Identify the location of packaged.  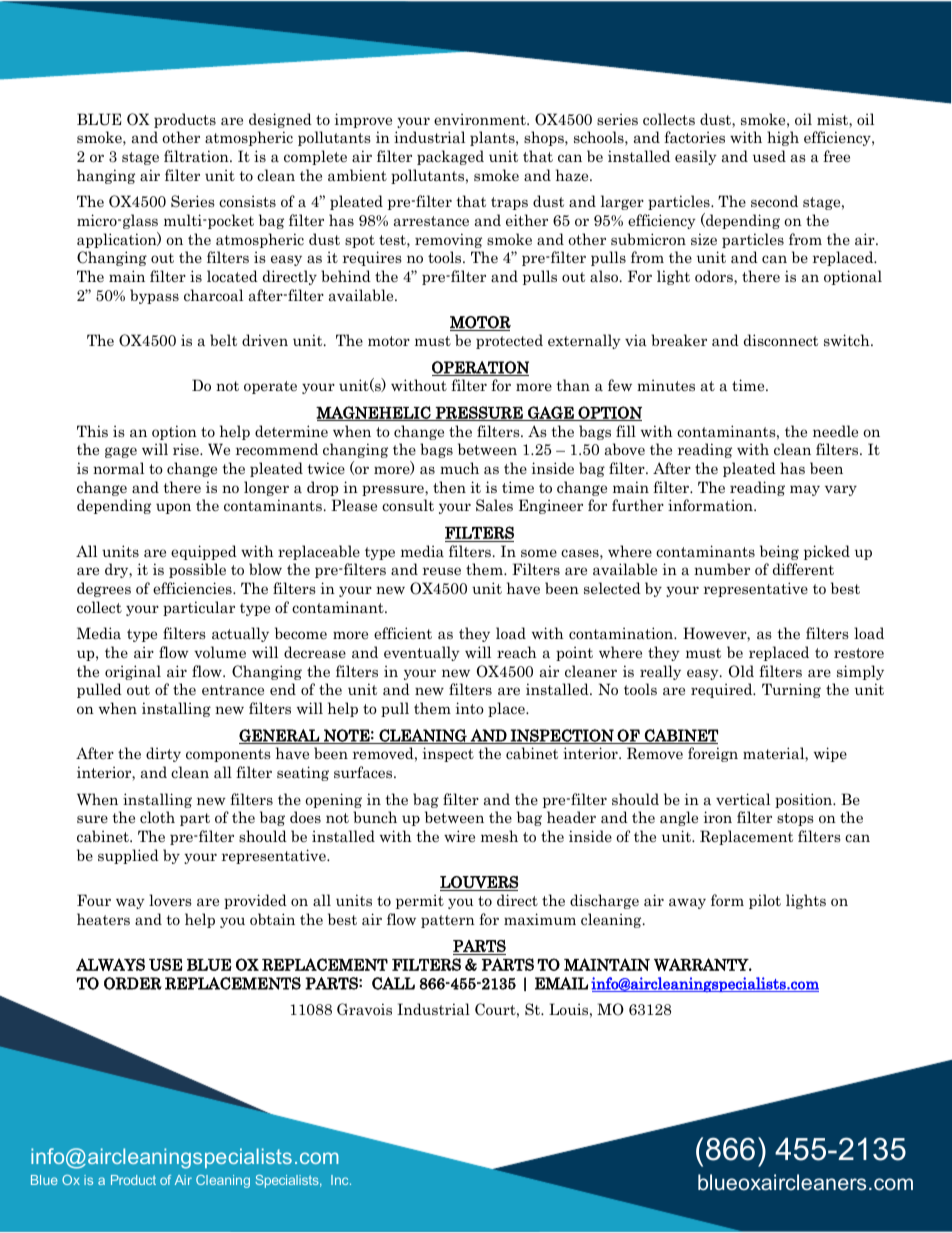
(450, 157).
